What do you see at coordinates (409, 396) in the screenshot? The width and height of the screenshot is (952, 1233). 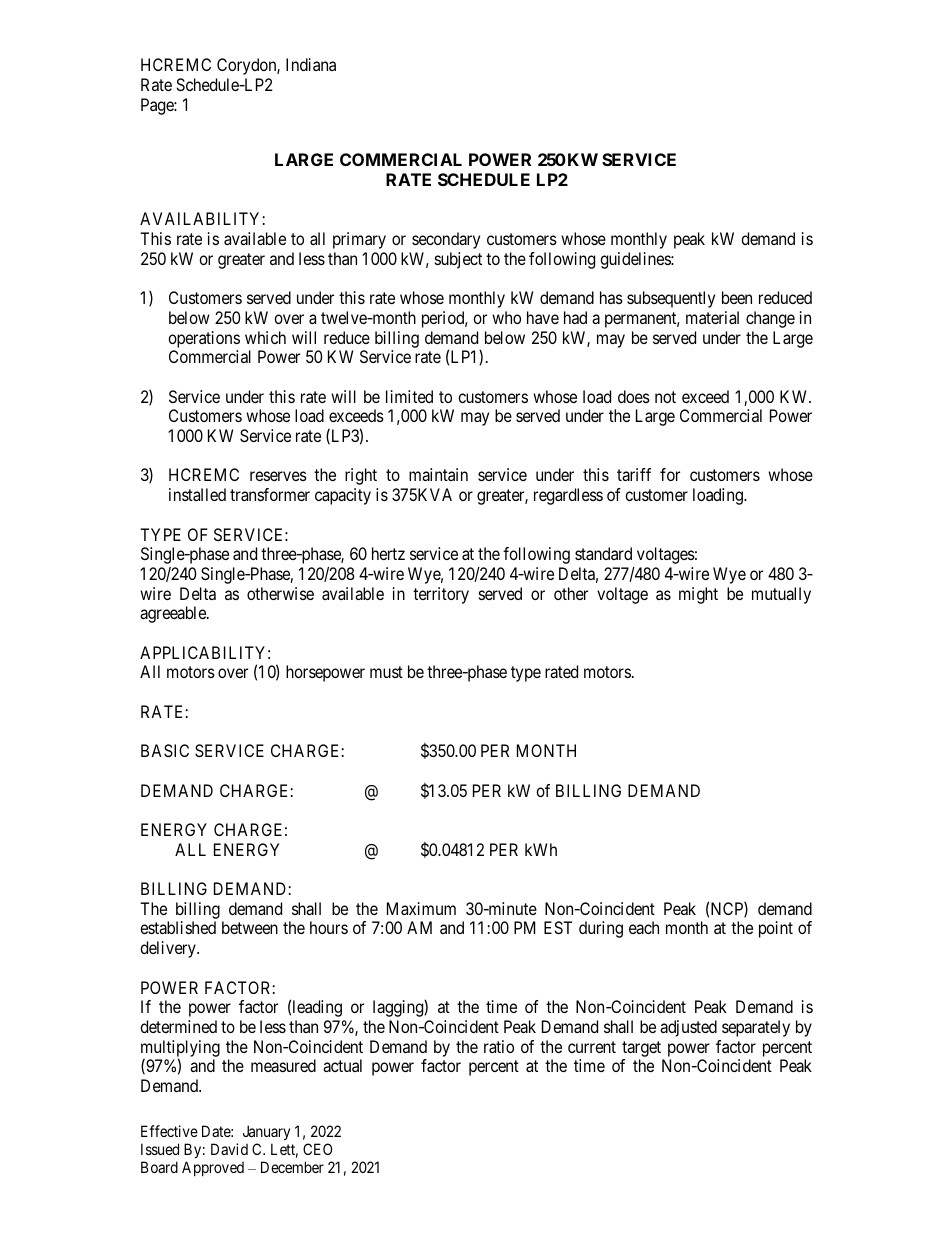 I see `limited` at bounding box center [409, 396].
